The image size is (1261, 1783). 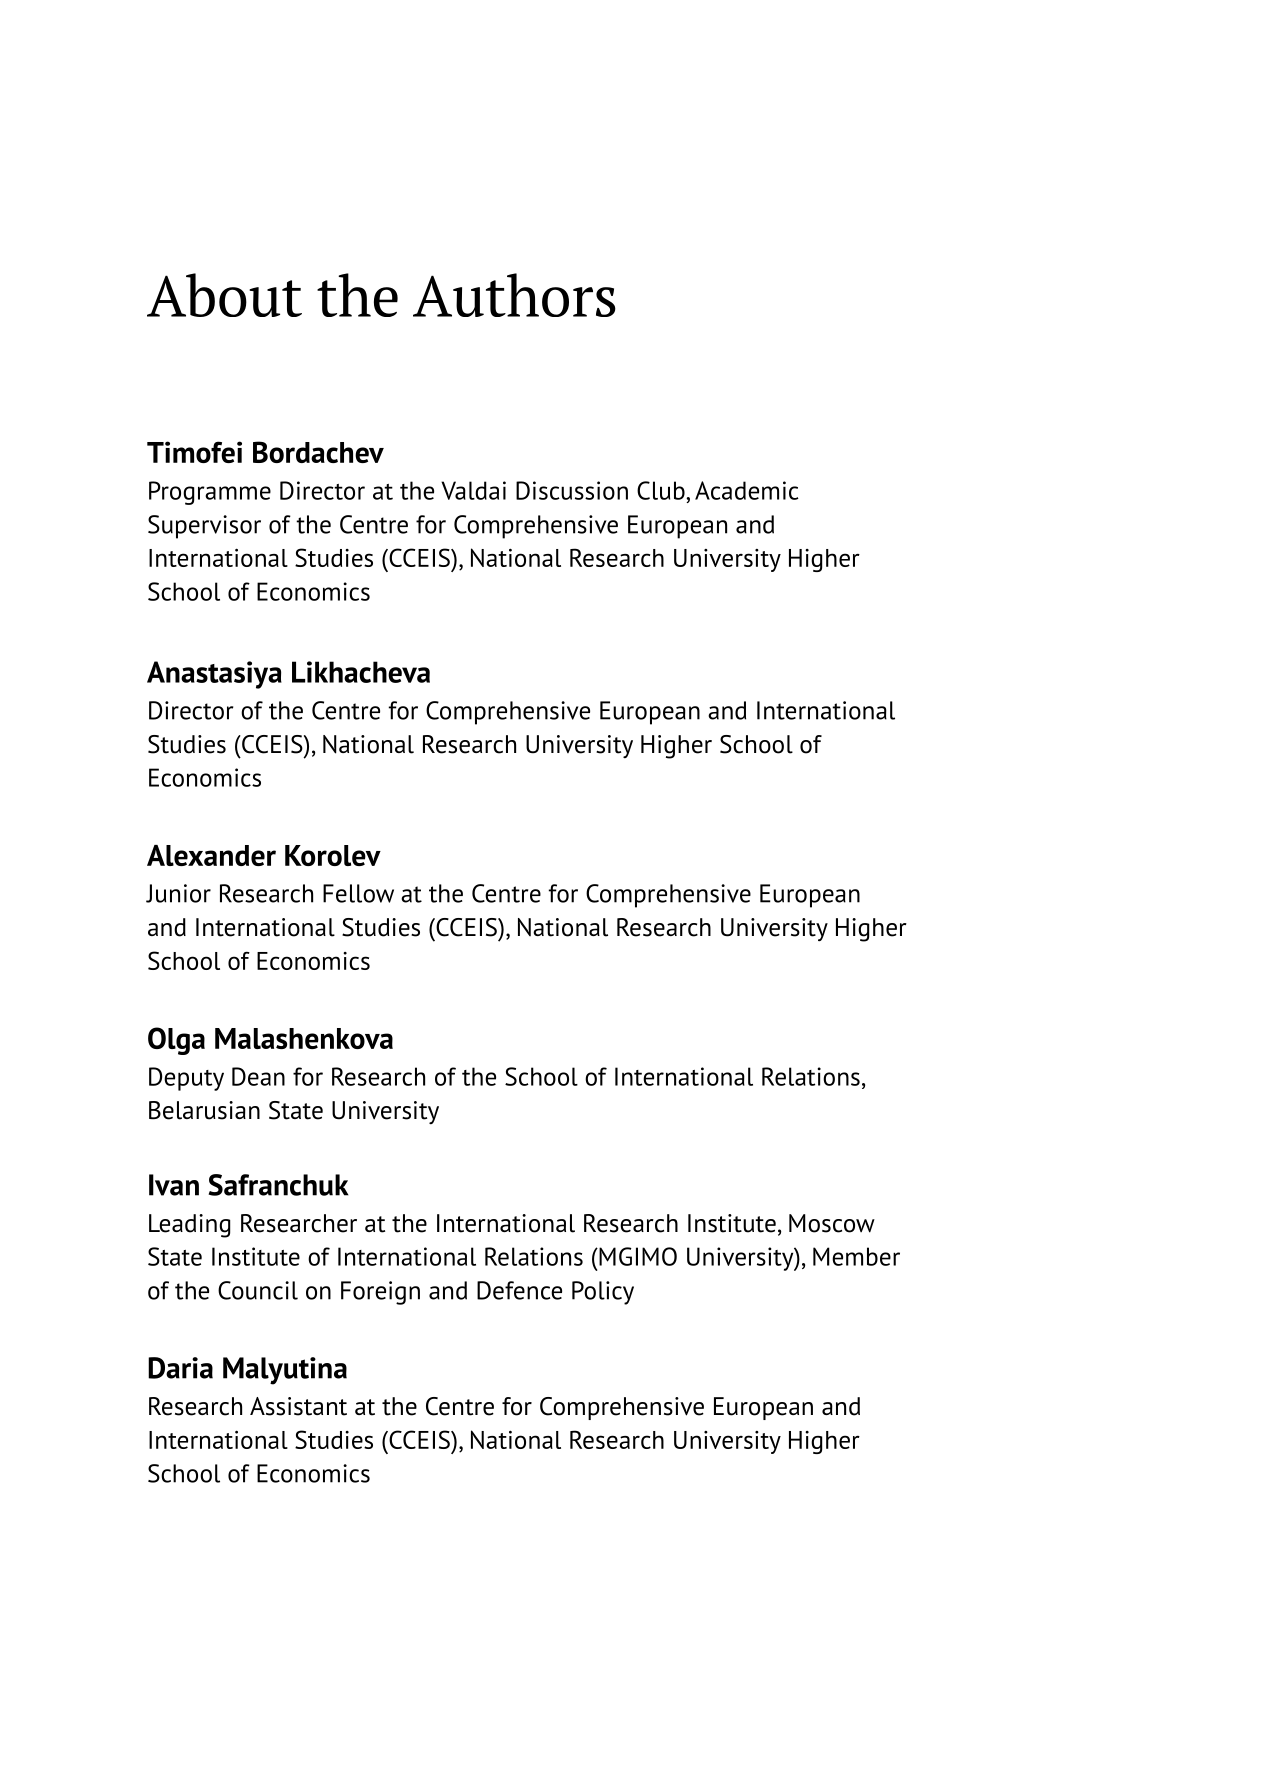 What do you see at coordinates (358, 893) in the screenshot?
I see `Fellow` at bounding box center [358, 893].
